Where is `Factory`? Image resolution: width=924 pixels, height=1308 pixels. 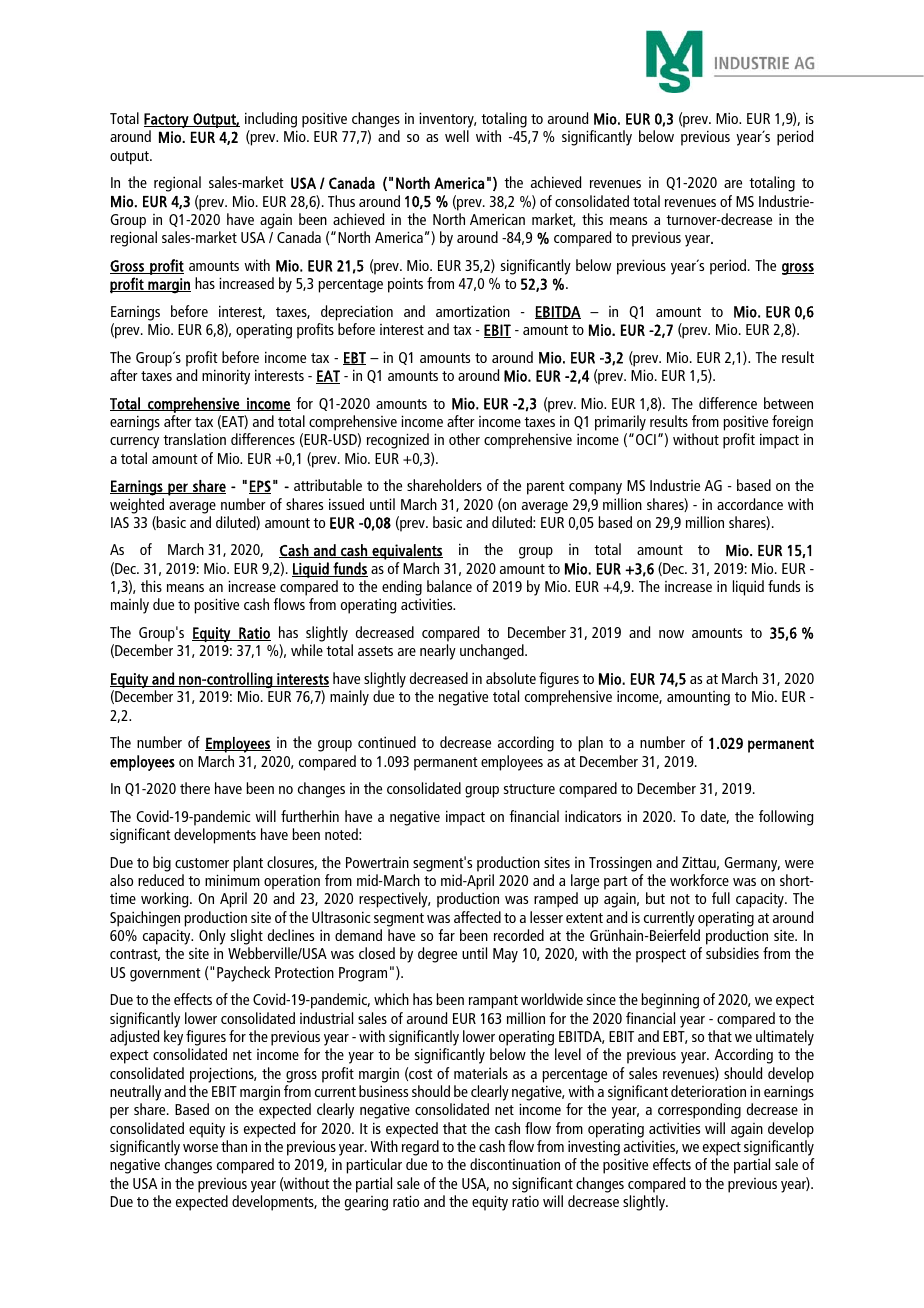
Factory is located at coordinates (167, 120).
